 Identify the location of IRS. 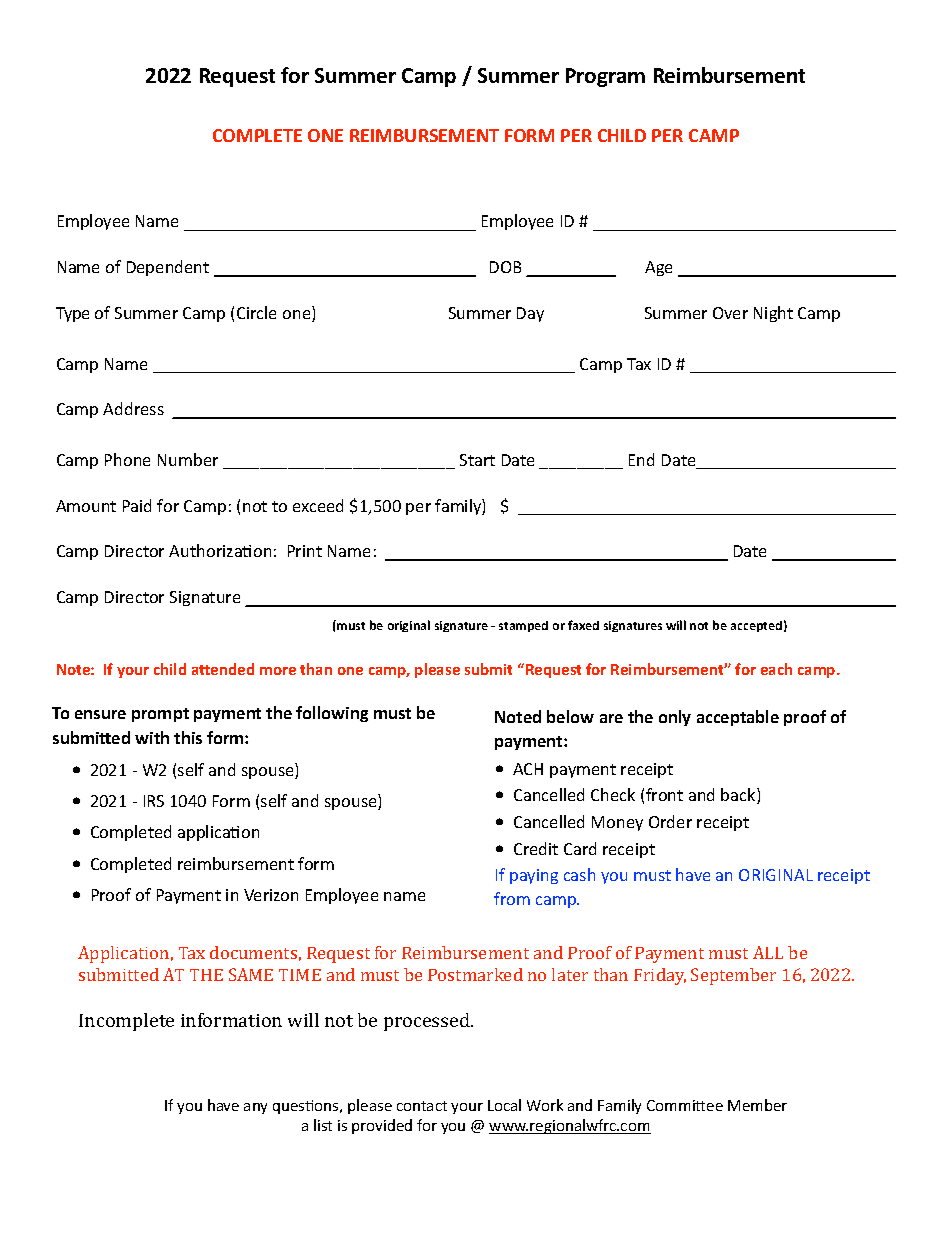
(154, 801).
